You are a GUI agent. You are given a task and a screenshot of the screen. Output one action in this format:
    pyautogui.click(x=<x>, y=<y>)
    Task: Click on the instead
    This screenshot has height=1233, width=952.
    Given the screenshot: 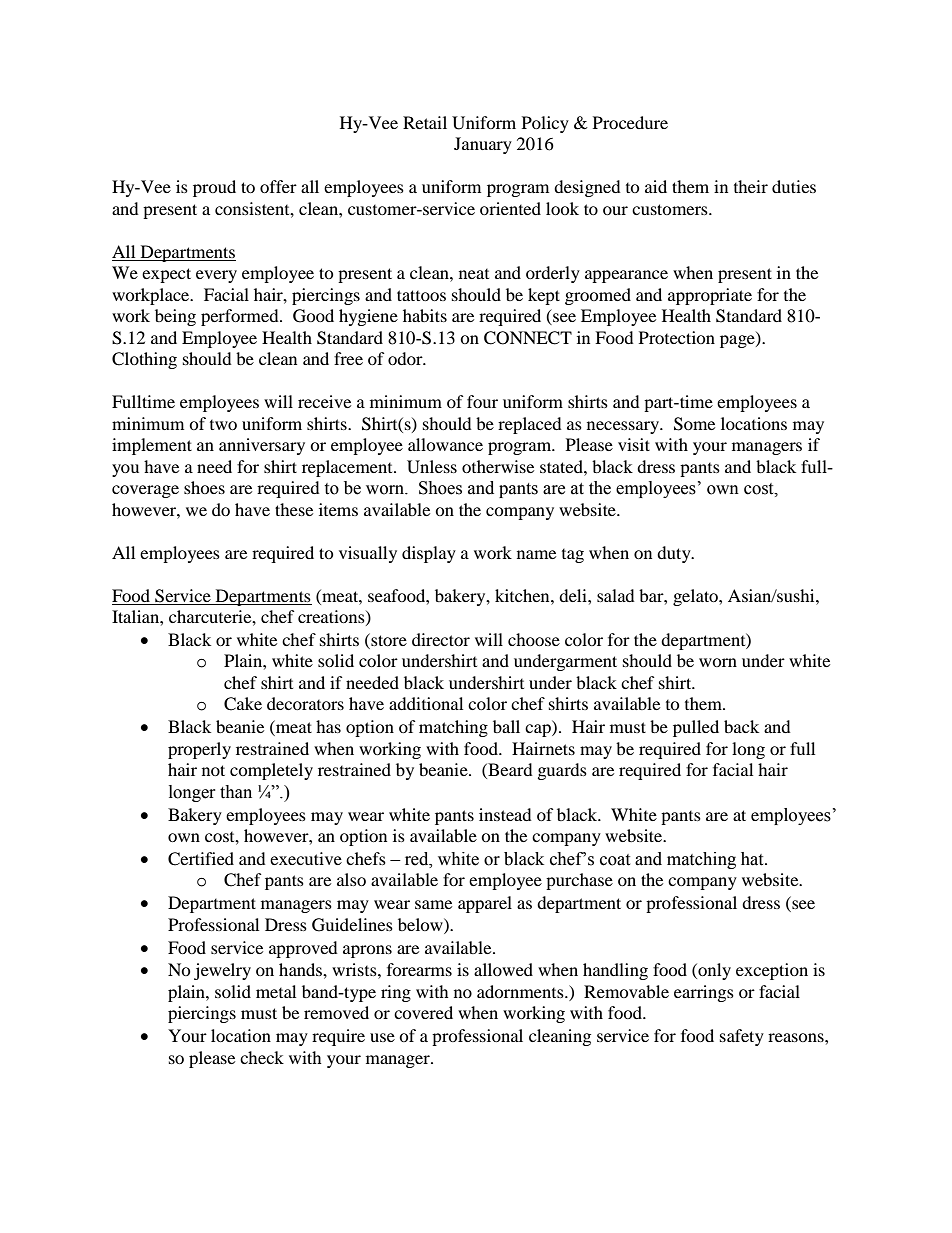 What is the action you would take?
    pyautogui.click(x=505, y=814)
